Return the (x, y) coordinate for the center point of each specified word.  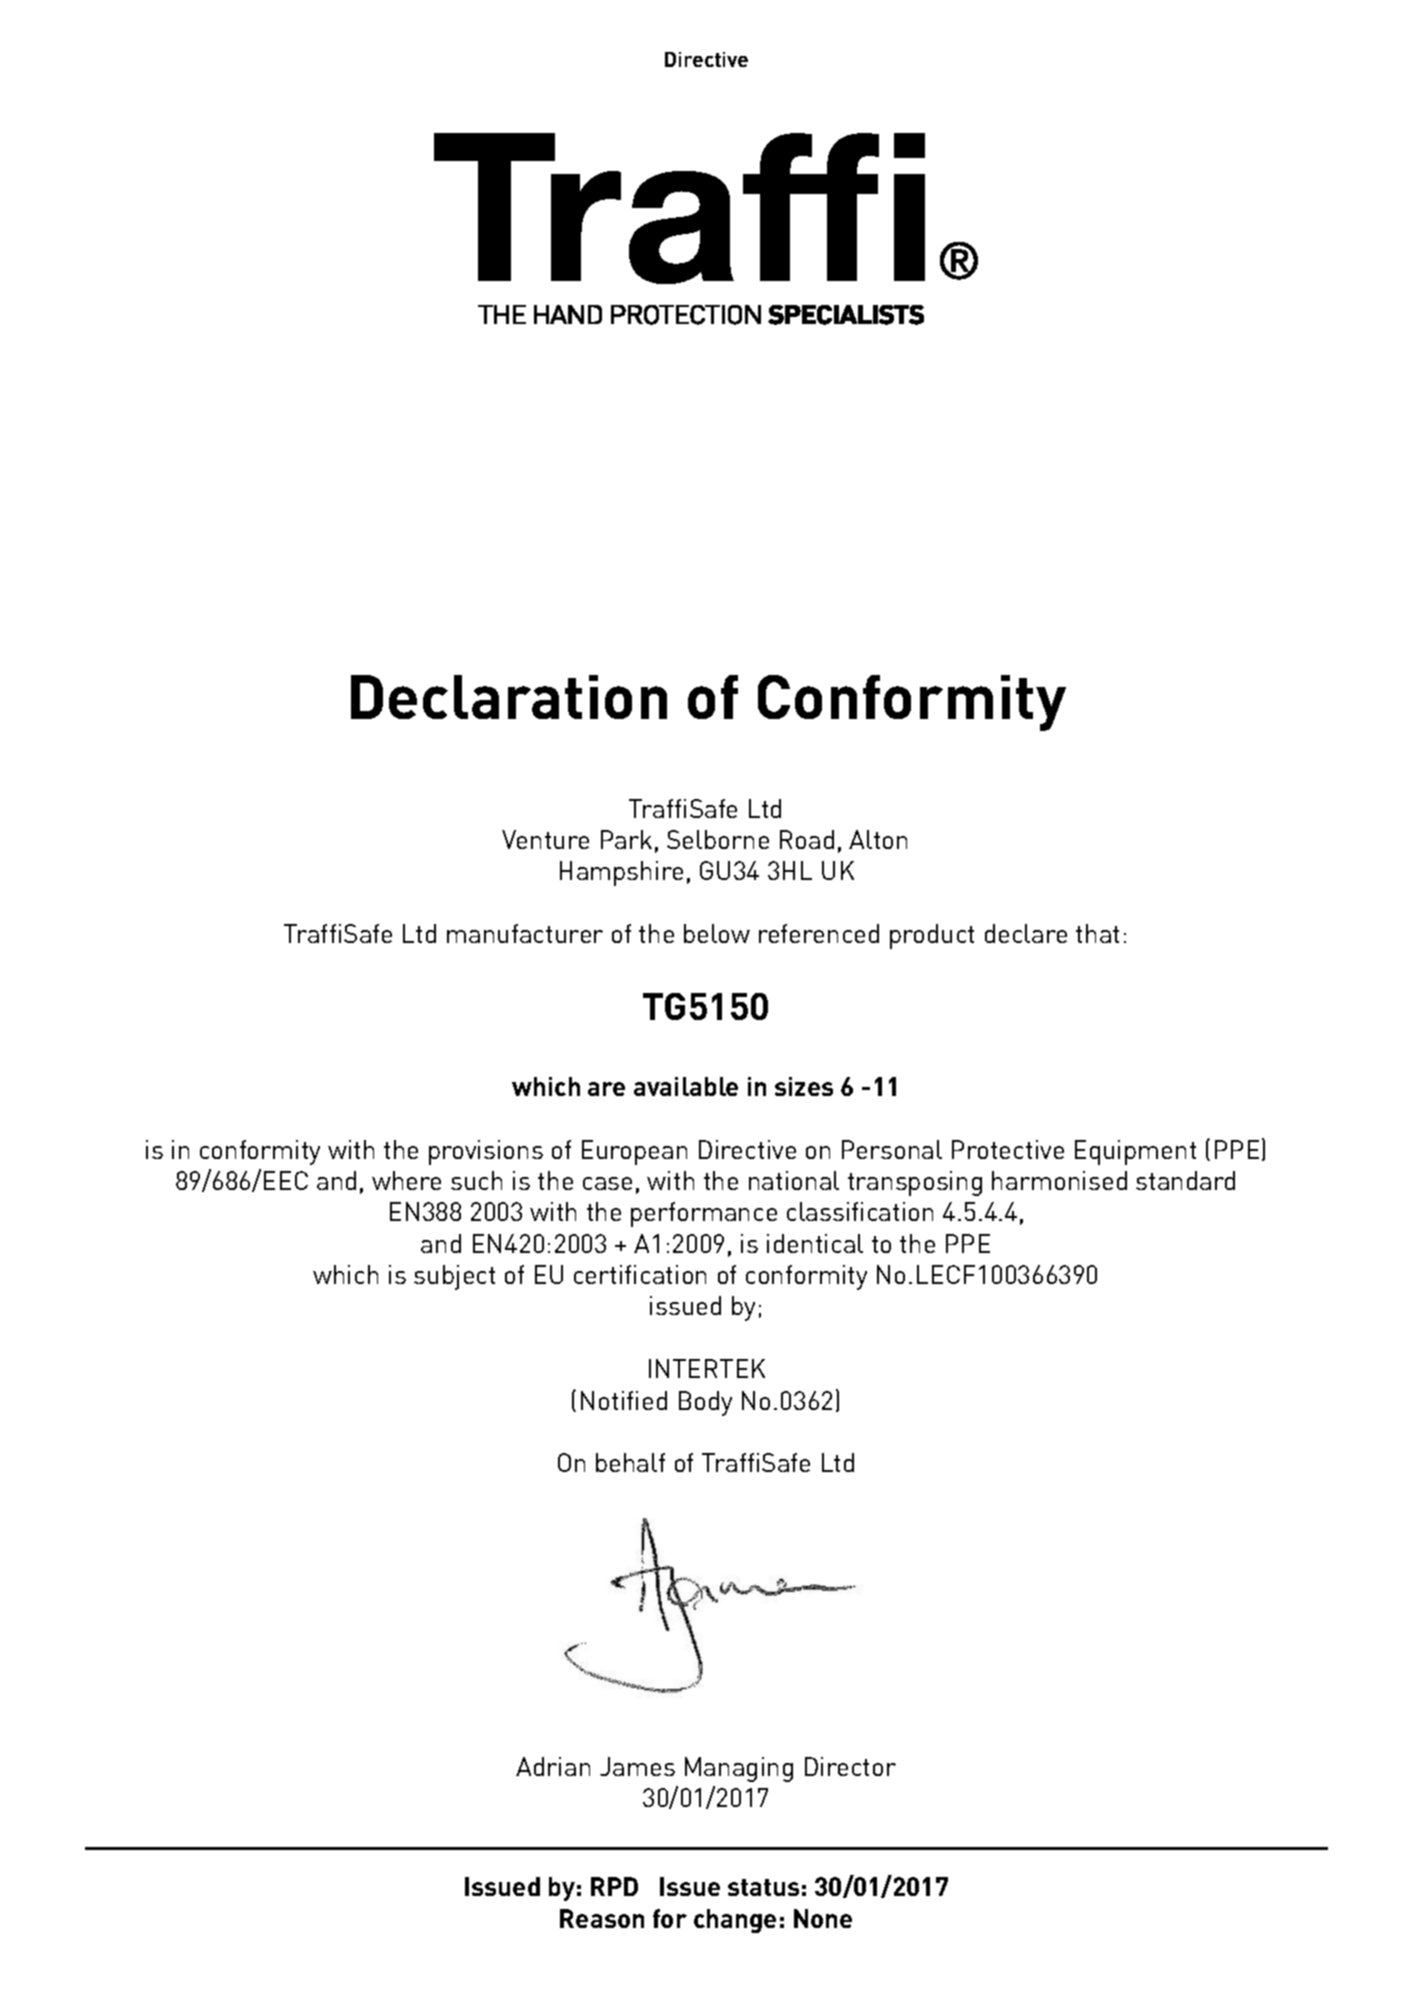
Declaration (509, 697)
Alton (878, 839)
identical (815, 1243)
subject (454, 1277)
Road (807, 839)
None (823, 1918)
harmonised (1059, 1180)
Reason (602, 1918)
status (763, 1887)
